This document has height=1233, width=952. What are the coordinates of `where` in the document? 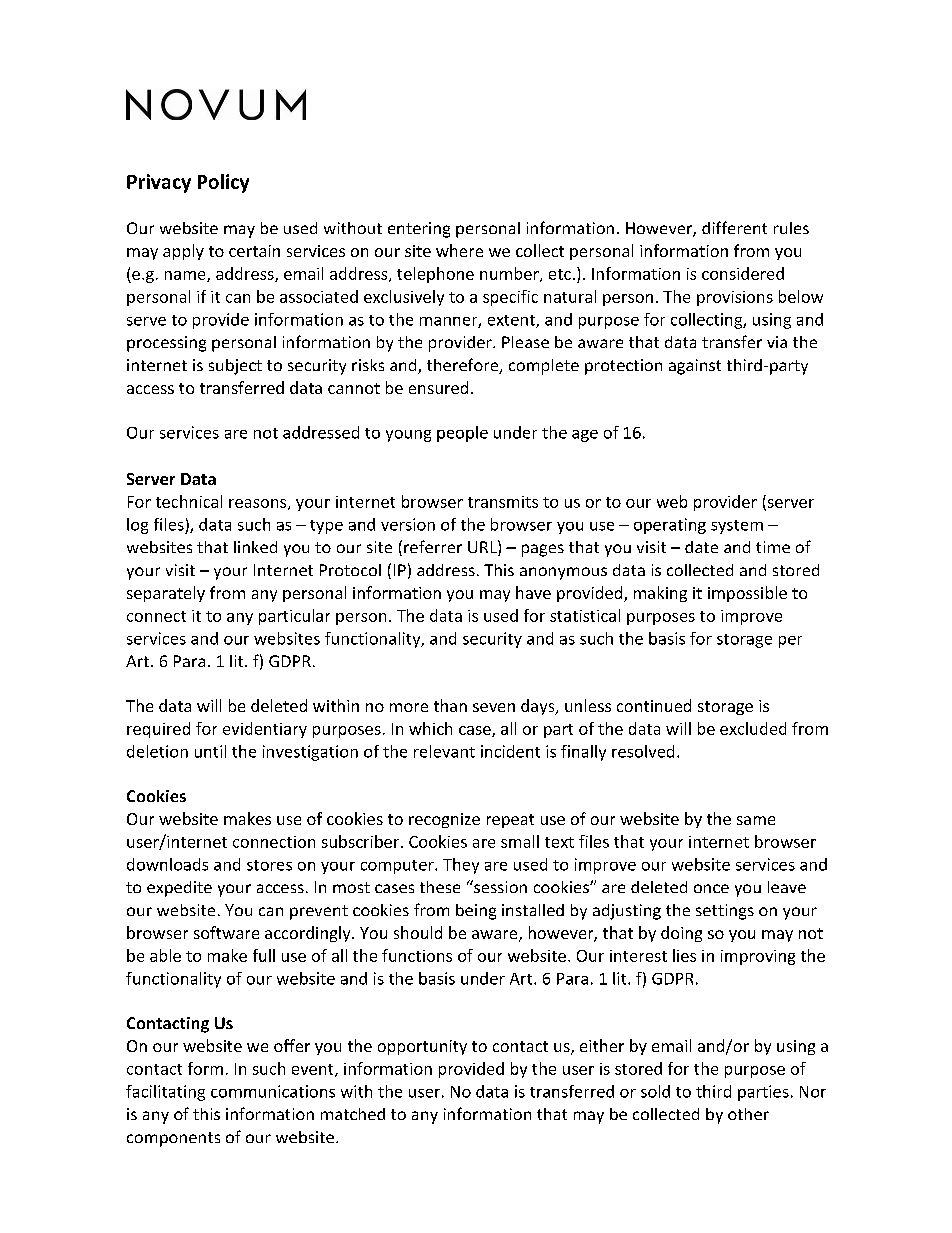 It's located at (459, 250).
